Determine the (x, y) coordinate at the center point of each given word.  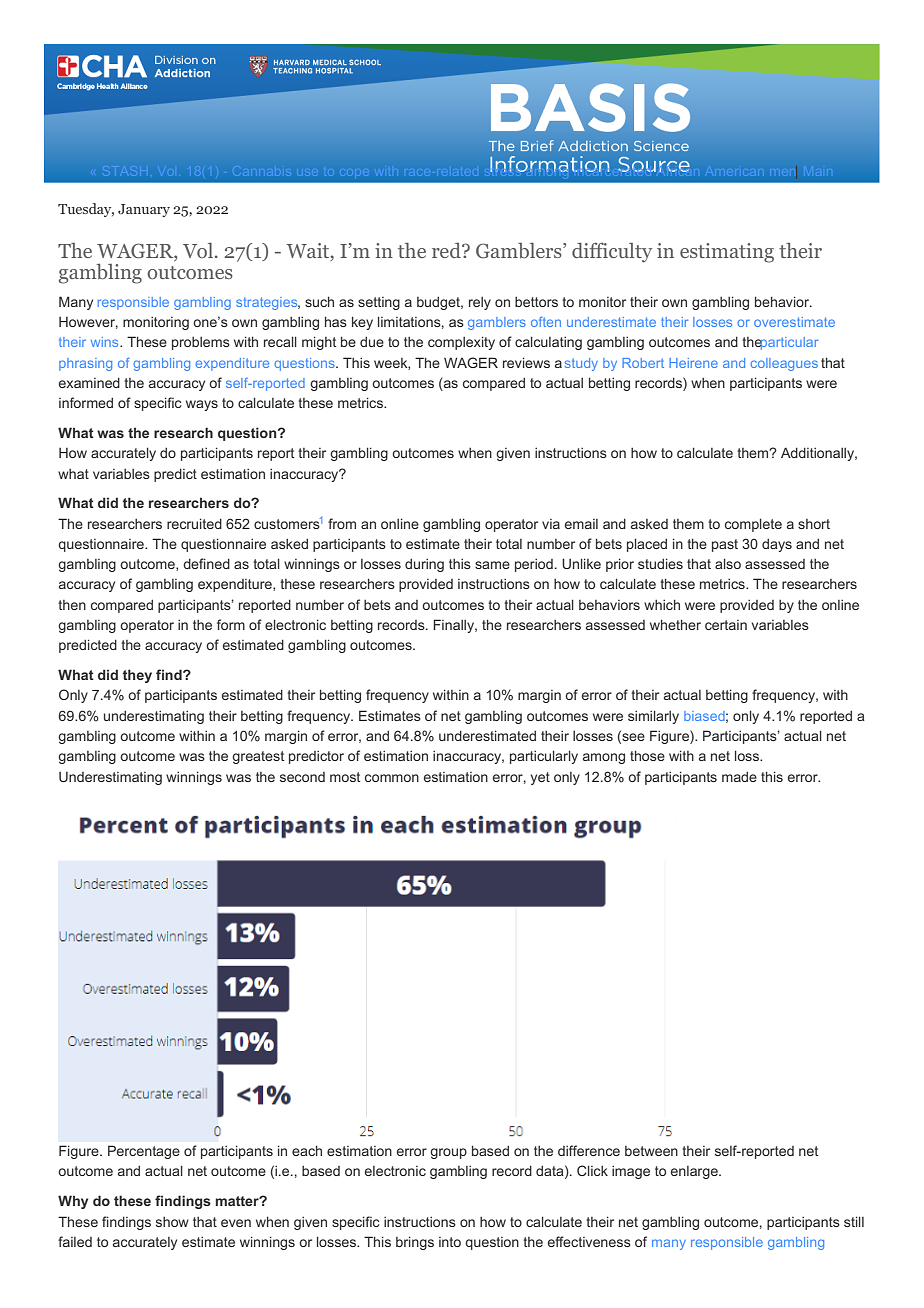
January (144, 210)
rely (480, 303)
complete (753, 525)
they (137, 676)
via (551, 524)
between (651, 1151)
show (172, 1222)
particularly (544, 757)
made (739, 777)
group (448, 1153)
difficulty (612, 252)
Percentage (144, 1152)
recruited (194, 523)
